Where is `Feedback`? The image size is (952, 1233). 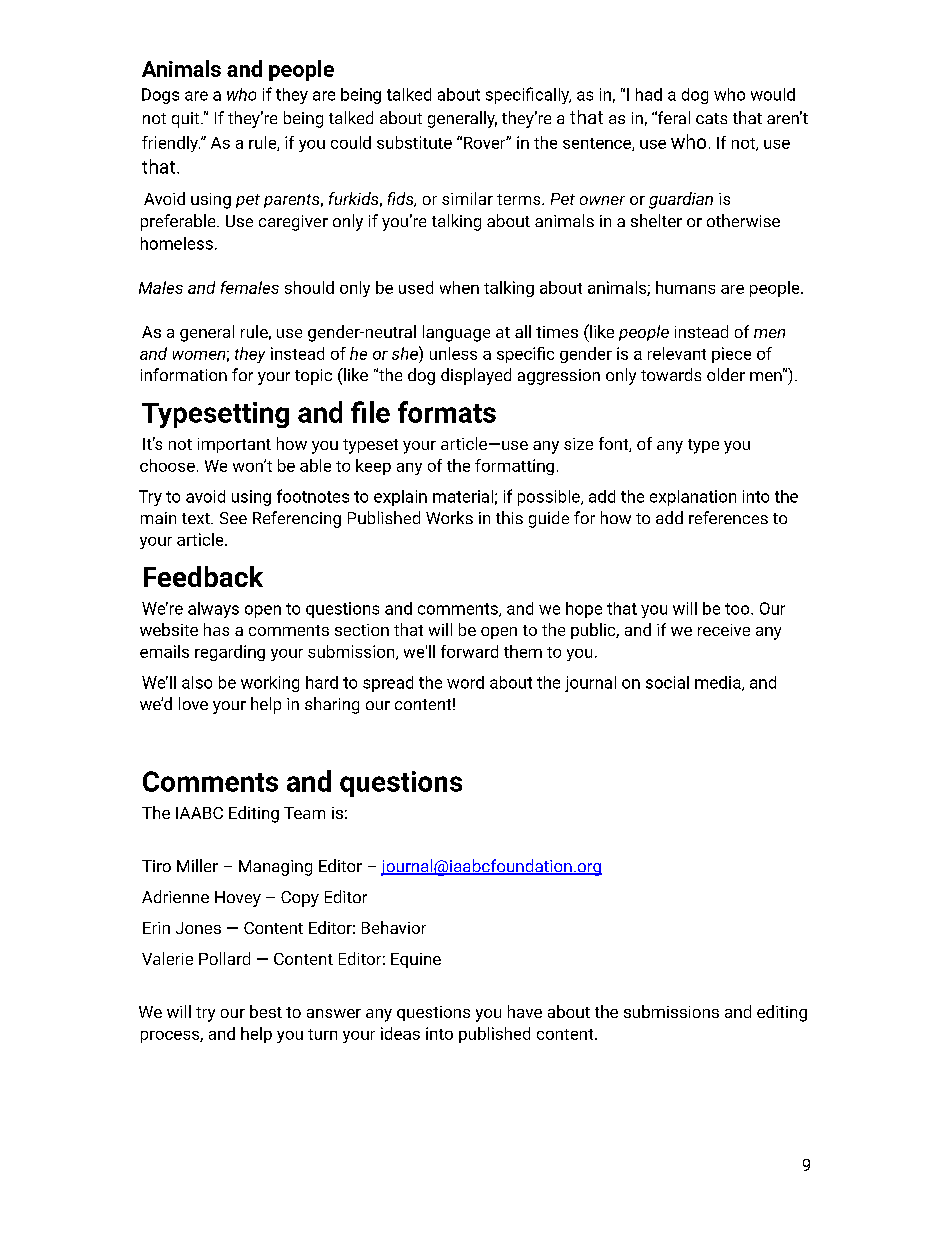
Feedback is located at coordinates (203, 576).
